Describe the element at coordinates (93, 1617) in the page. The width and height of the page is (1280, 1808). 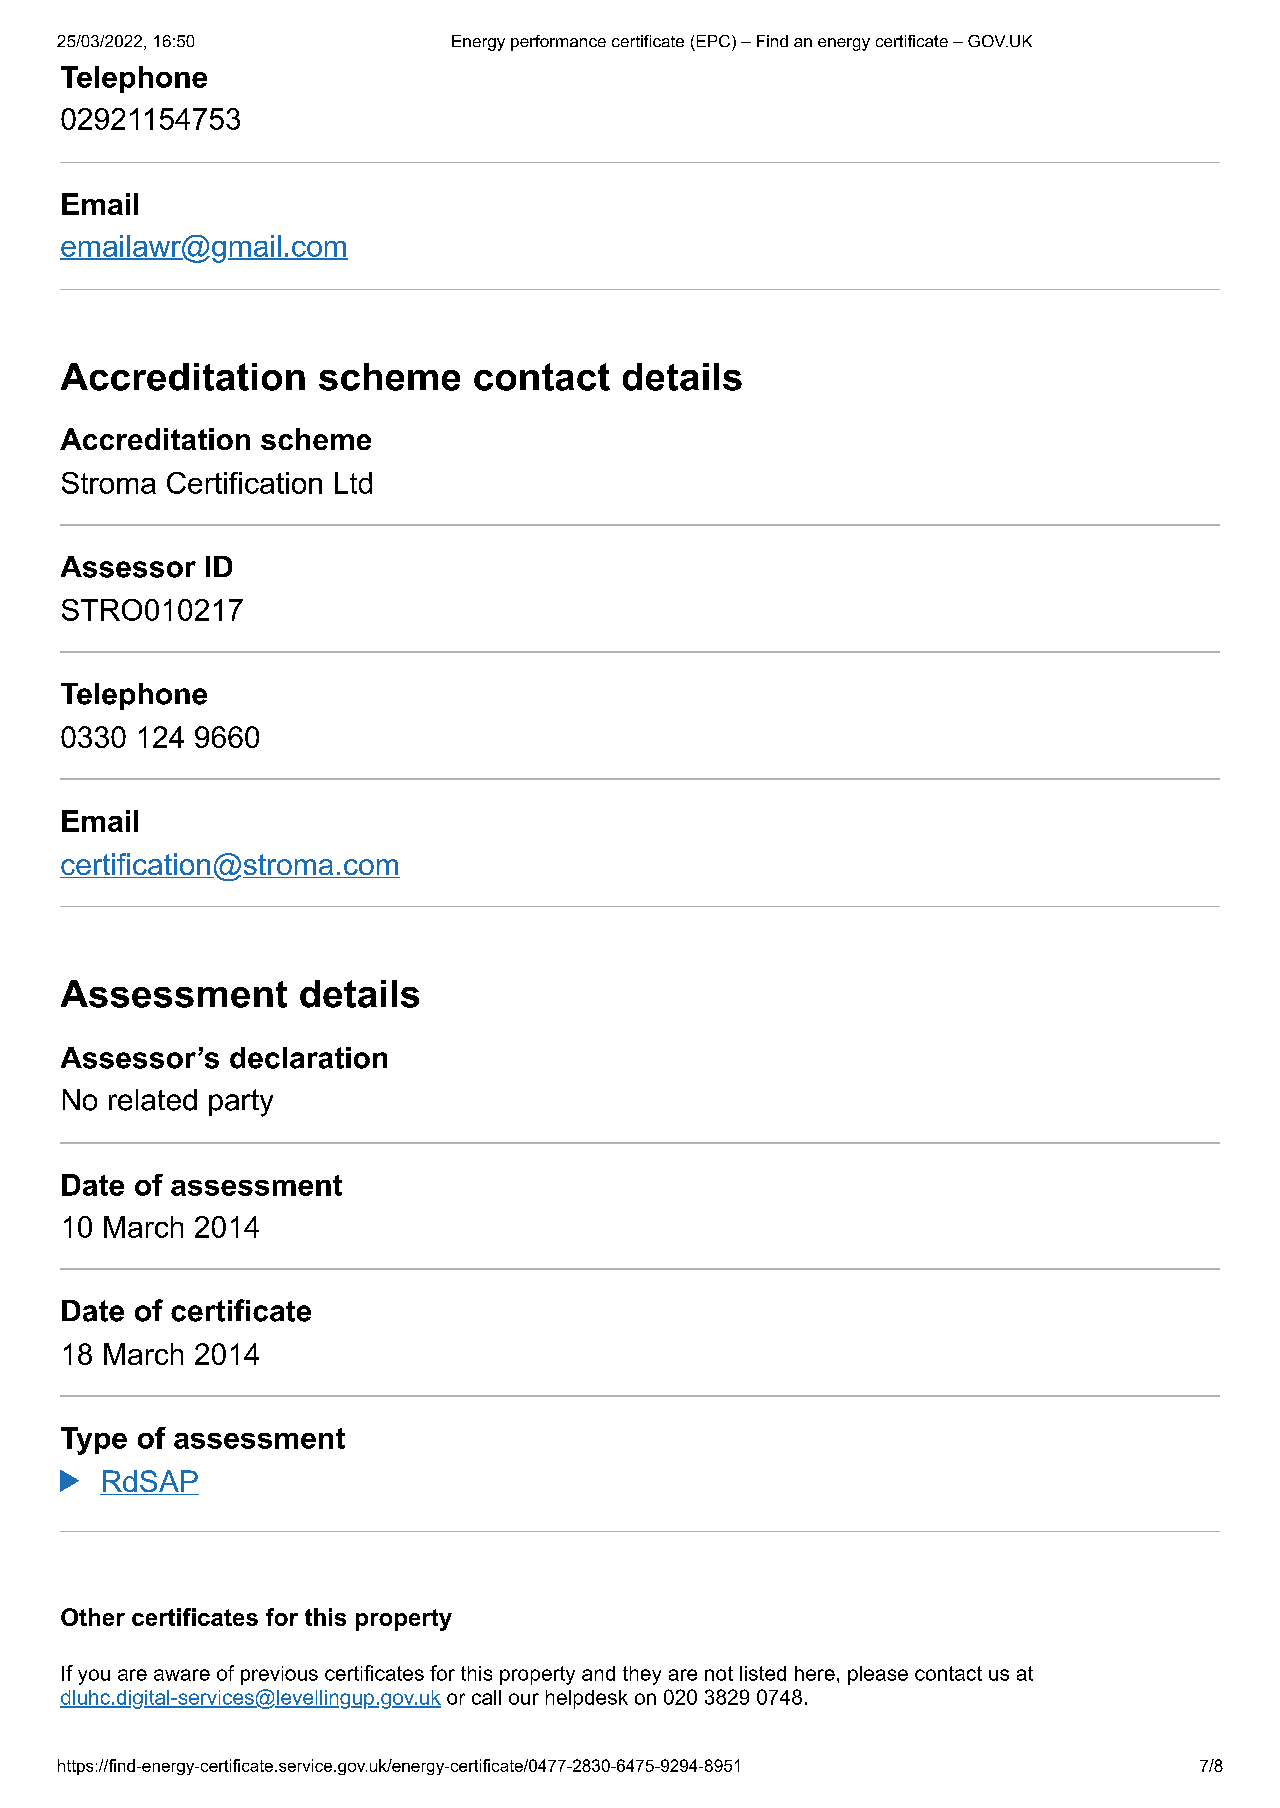
I see `Other` at that location.
